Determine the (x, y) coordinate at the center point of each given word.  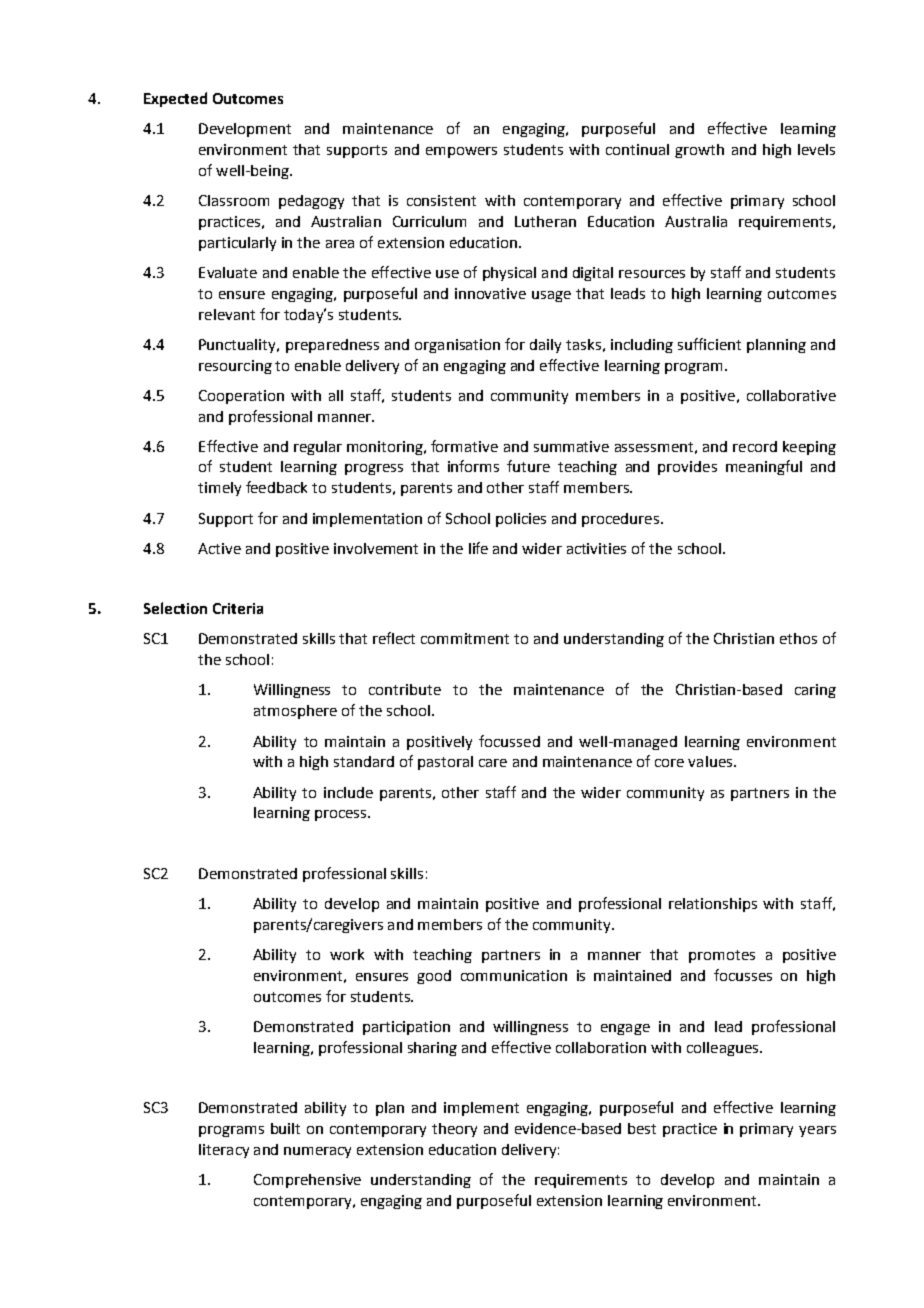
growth (699, 151)
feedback (276, 487)
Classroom (234, 200)
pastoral (445, 763)
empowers (461, 152)
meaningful (764, 467)
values (711, 761)
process (342, 815)
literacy (224, 1151)
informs (473, 466)
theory (454, 1130)
